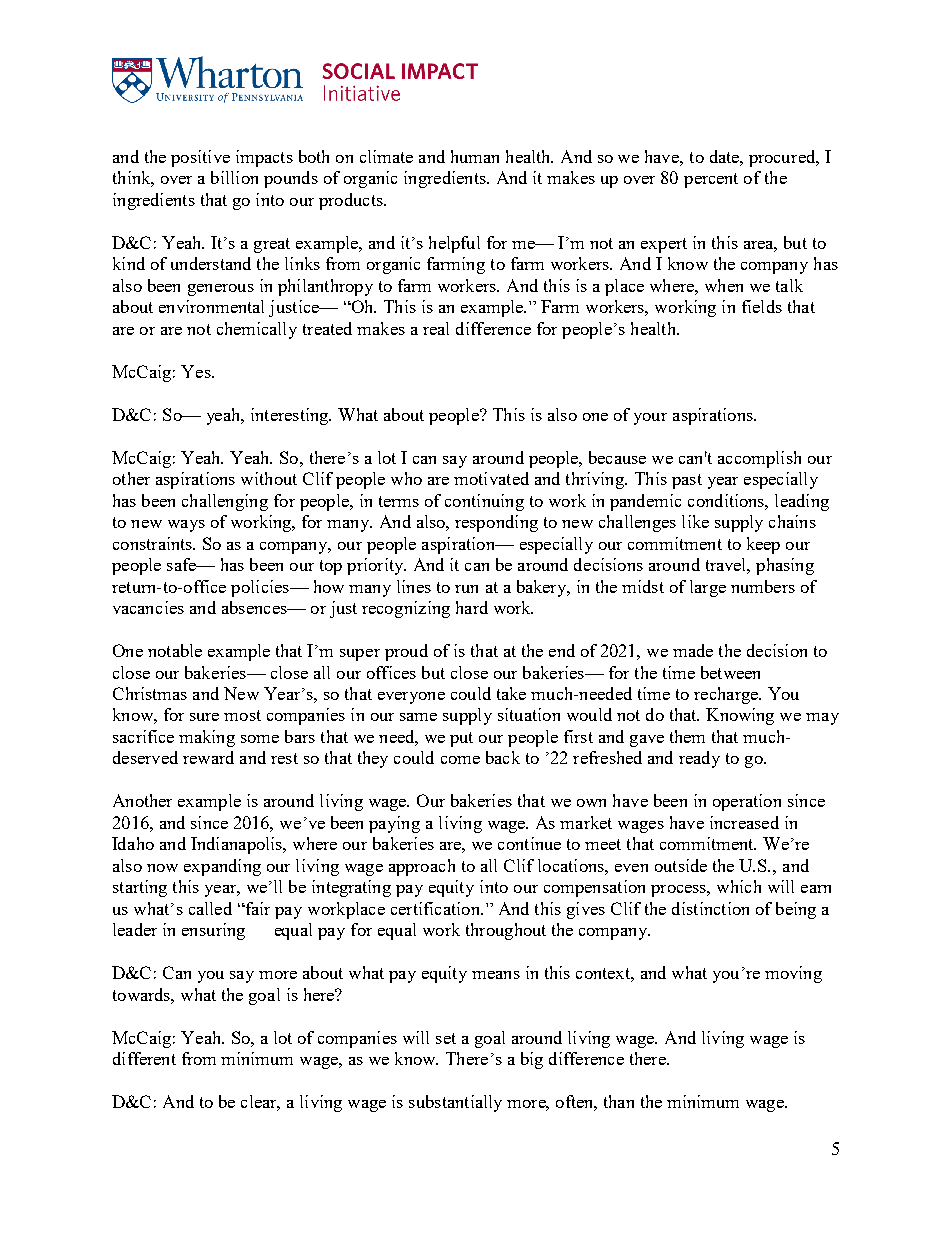  I want to click on billion, so click(234, 177).
